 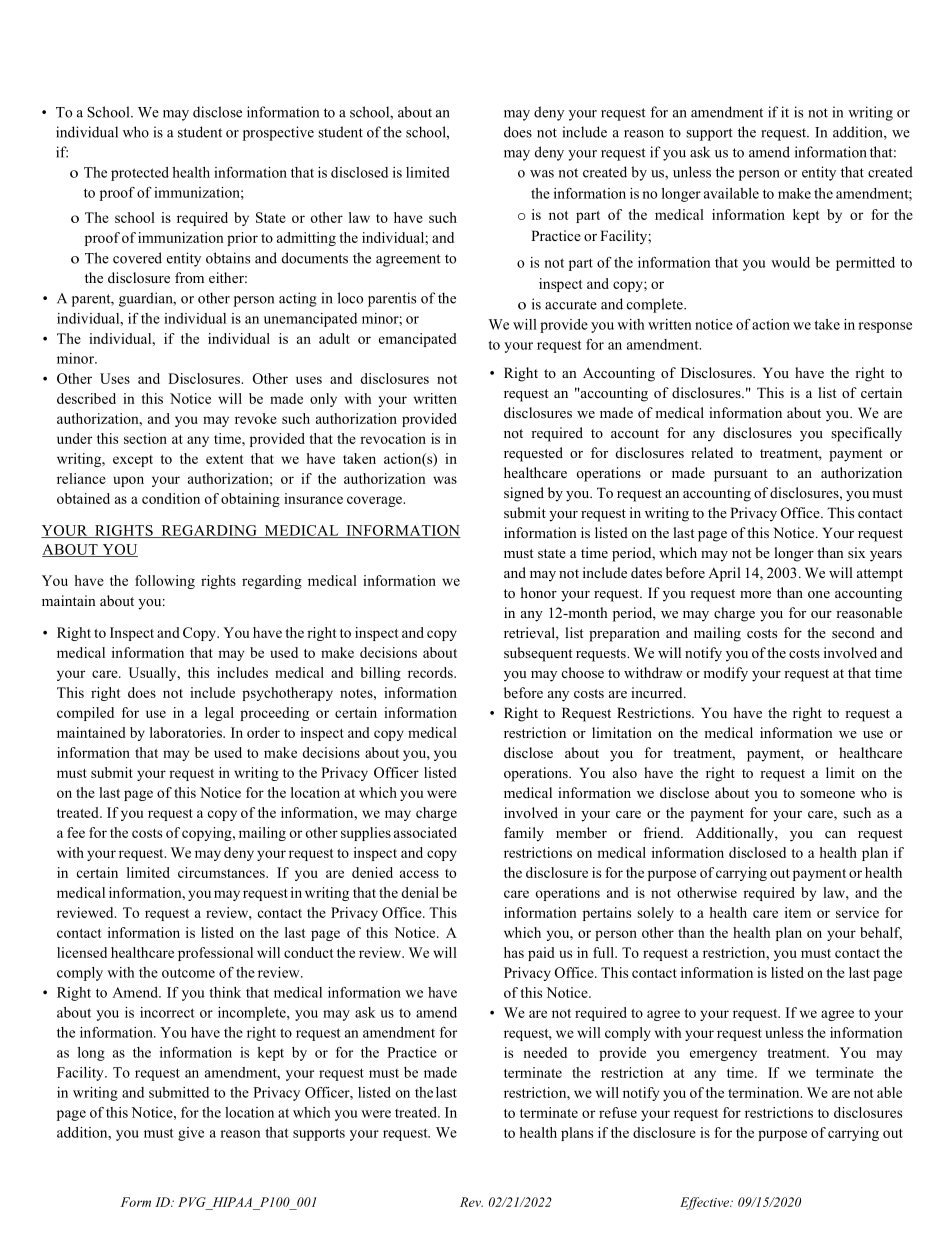 What do you see at coordinates (191, 1134) in the page?
I see `give` at bounding box center [191, 1134].
